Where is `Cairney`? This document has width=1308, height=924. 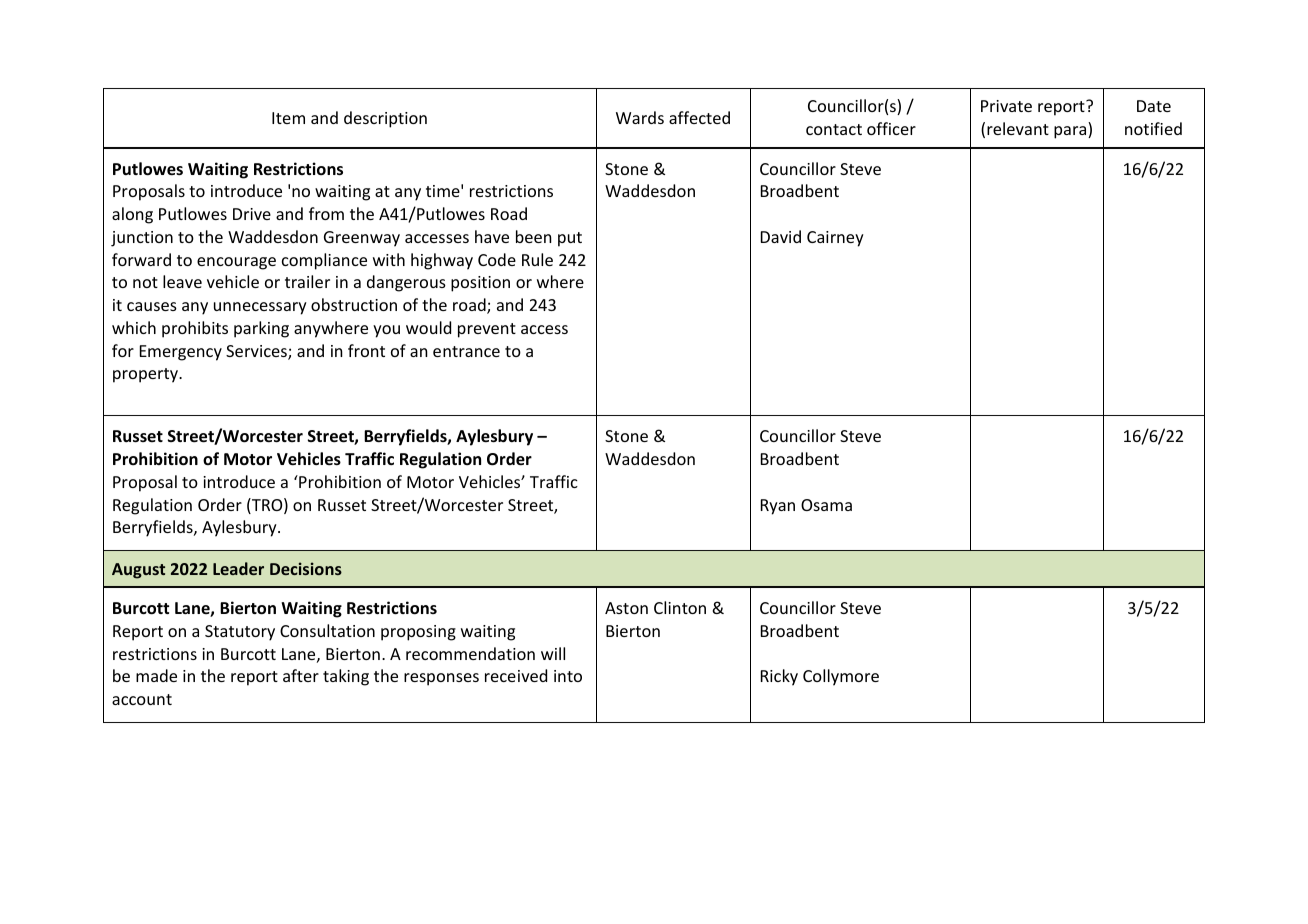
Cairney is located at coordinates (835, 239).
